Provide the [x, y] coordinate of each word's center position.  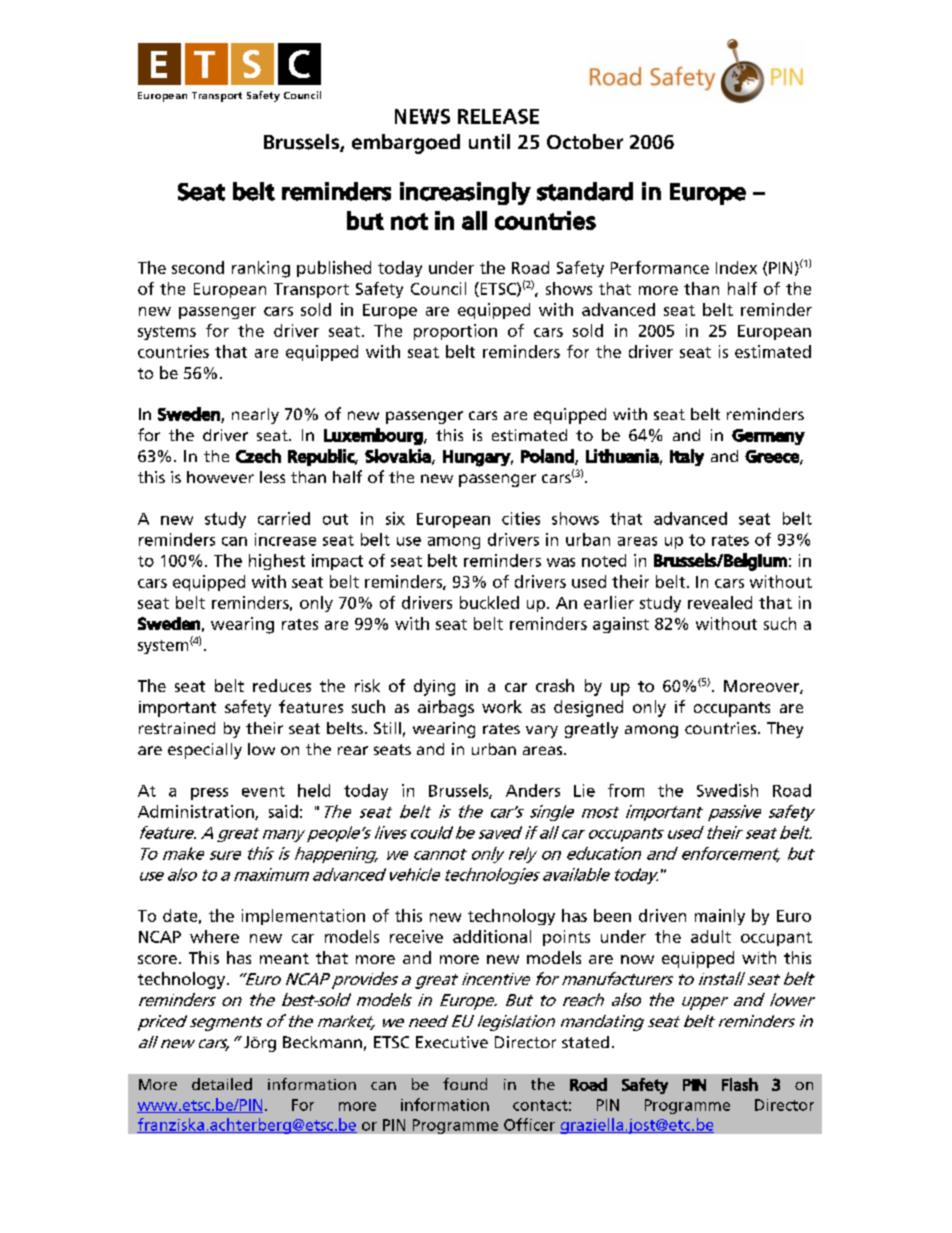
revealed [720, 602]
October [585, 141]
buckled [489, 602]
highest [277, 562]
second [198, 267]
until [489, 141]
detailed [222, 1084]
